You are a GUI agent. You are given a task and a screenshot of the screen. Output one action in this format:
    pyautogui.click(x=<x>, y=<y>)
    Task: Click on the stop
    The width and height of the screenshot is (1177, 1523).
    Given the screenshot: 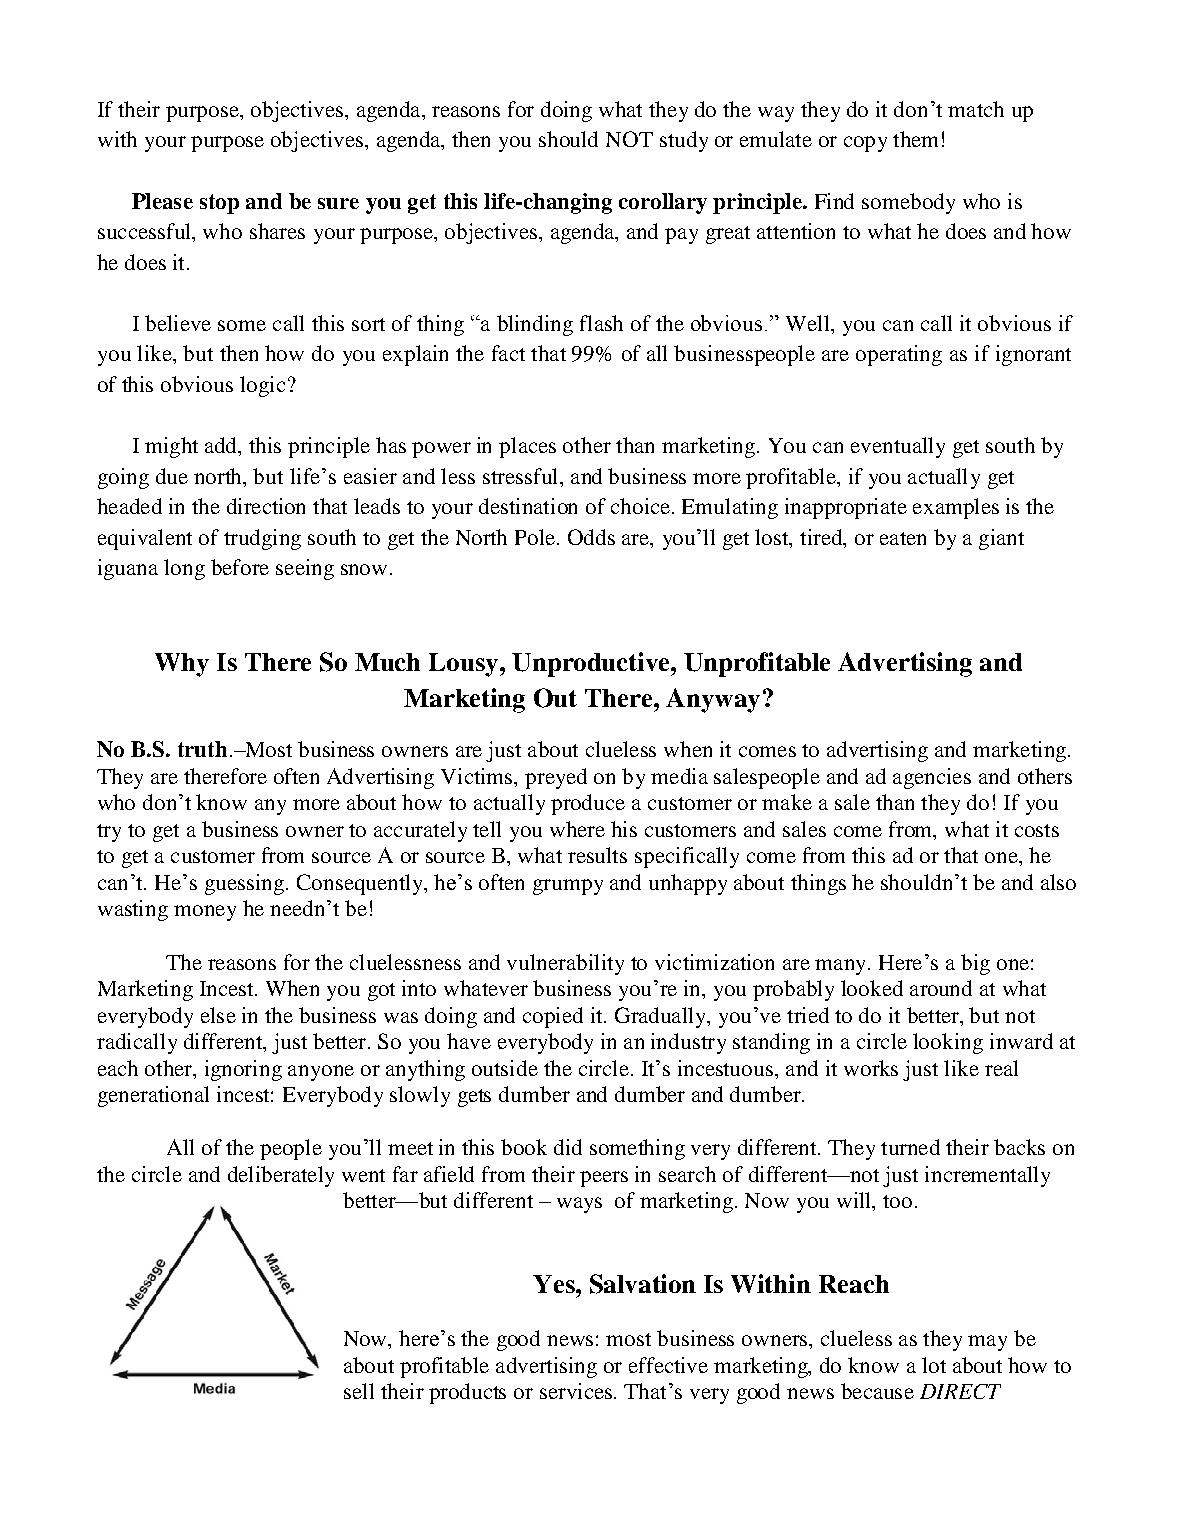 What is the action you would take?
    pyautogui.click(x=219, y=204)
